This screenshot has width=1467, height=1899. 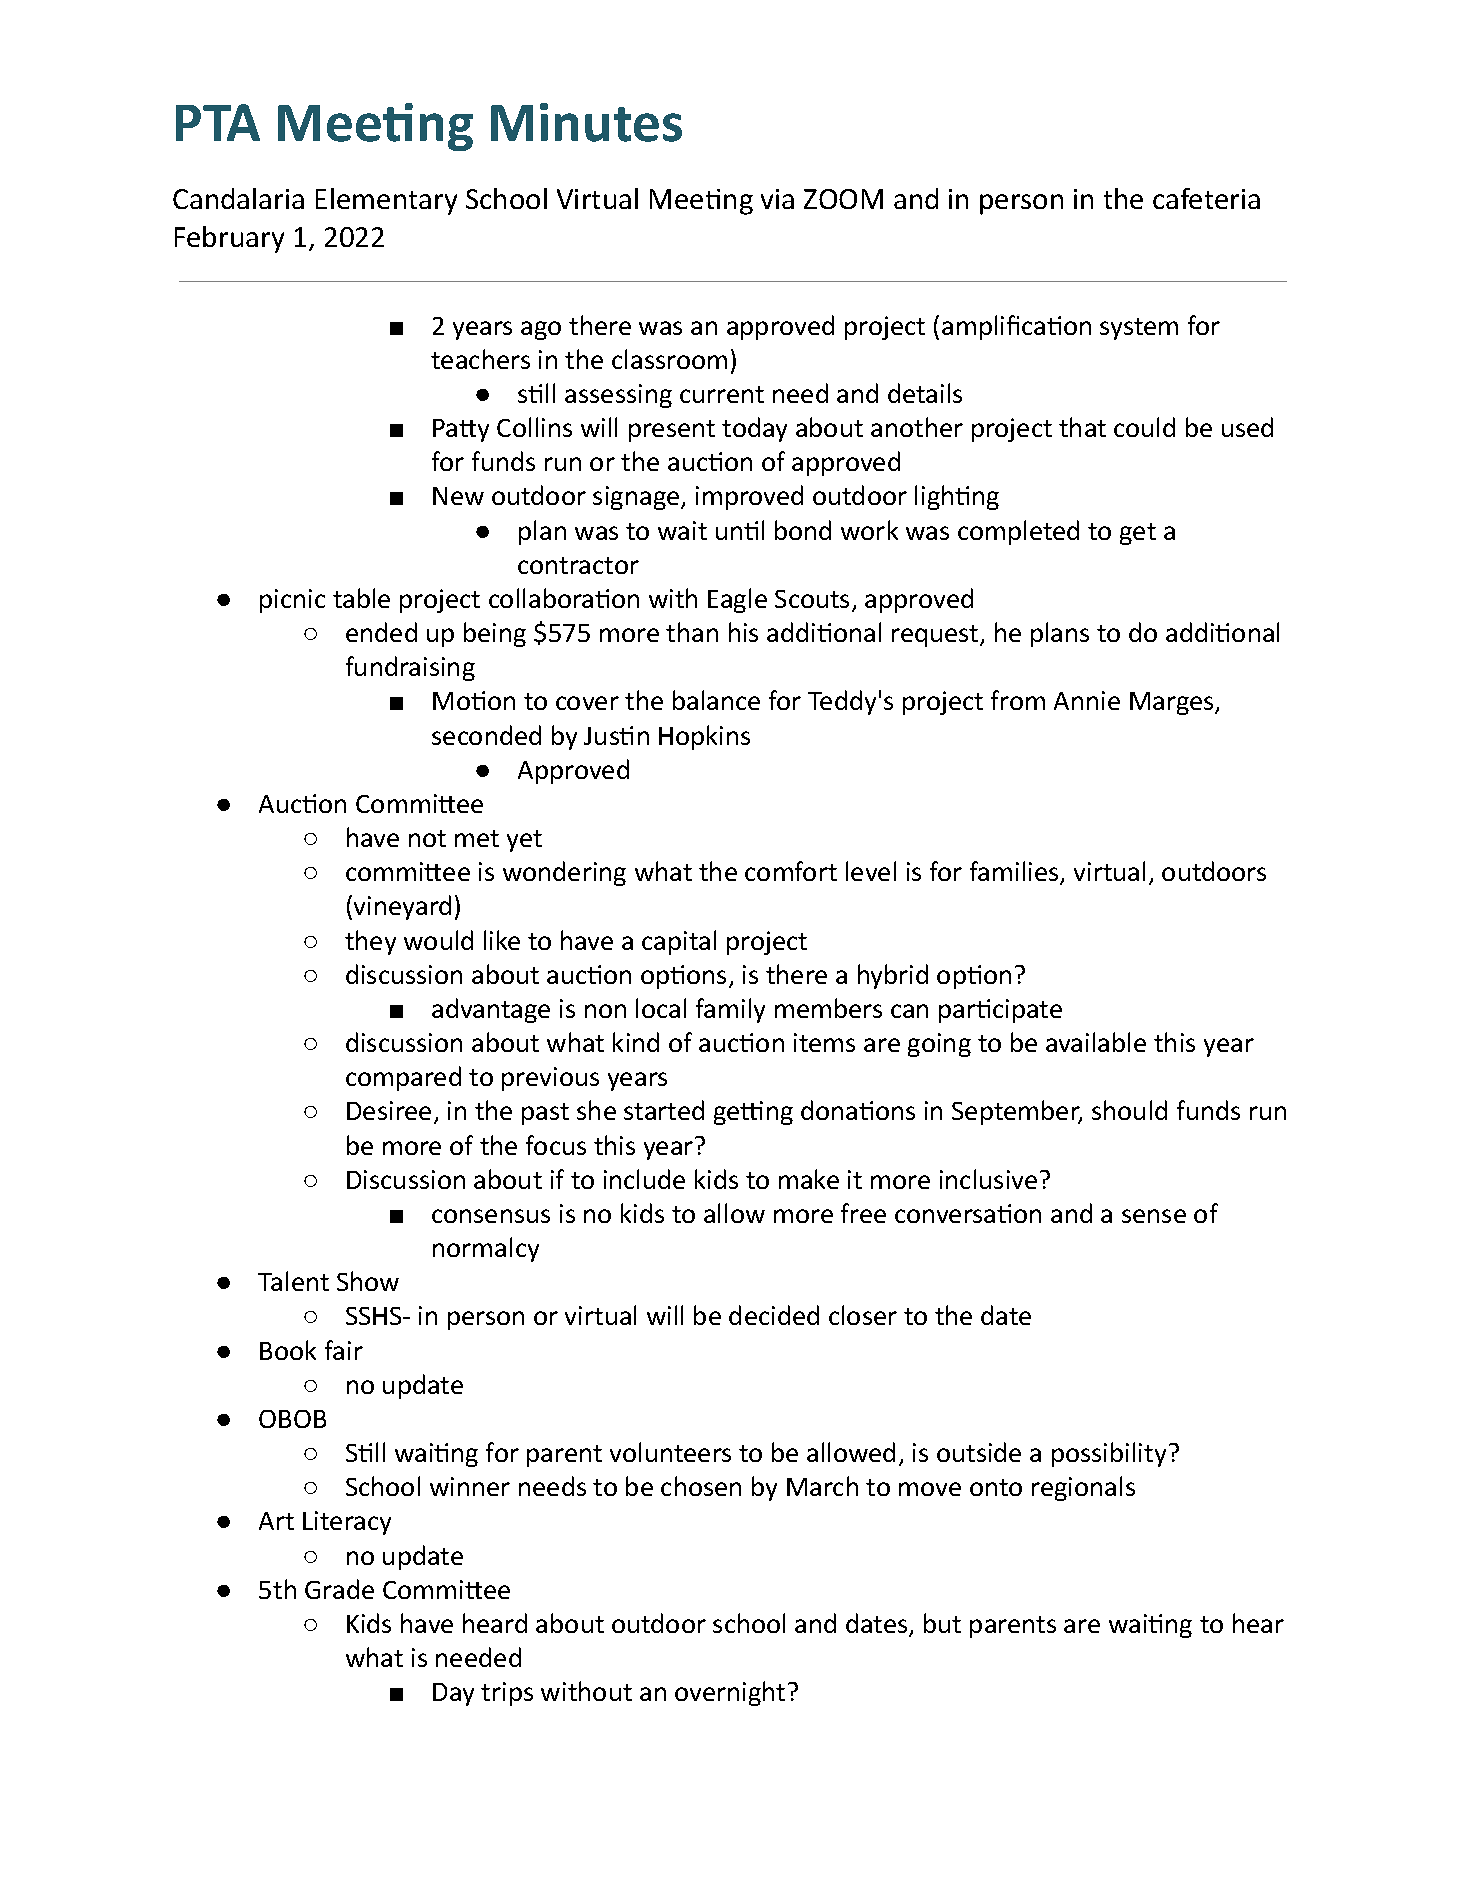 What do you see at coordinates (679, 942) in the screenshot?
I see `capital` at bounding box center [679, 942].
